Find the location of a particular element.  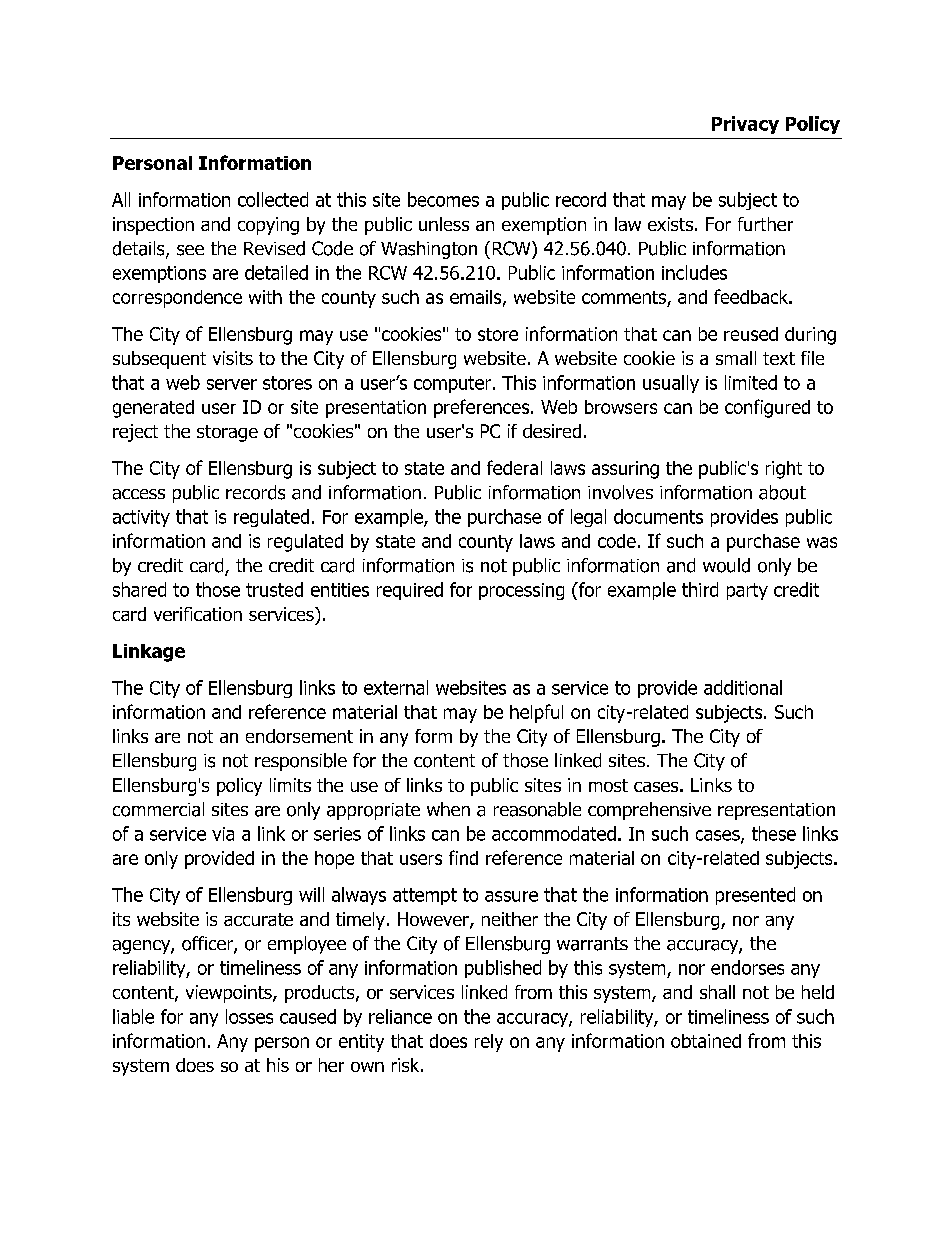

server is located at coordinates (232, 384).
